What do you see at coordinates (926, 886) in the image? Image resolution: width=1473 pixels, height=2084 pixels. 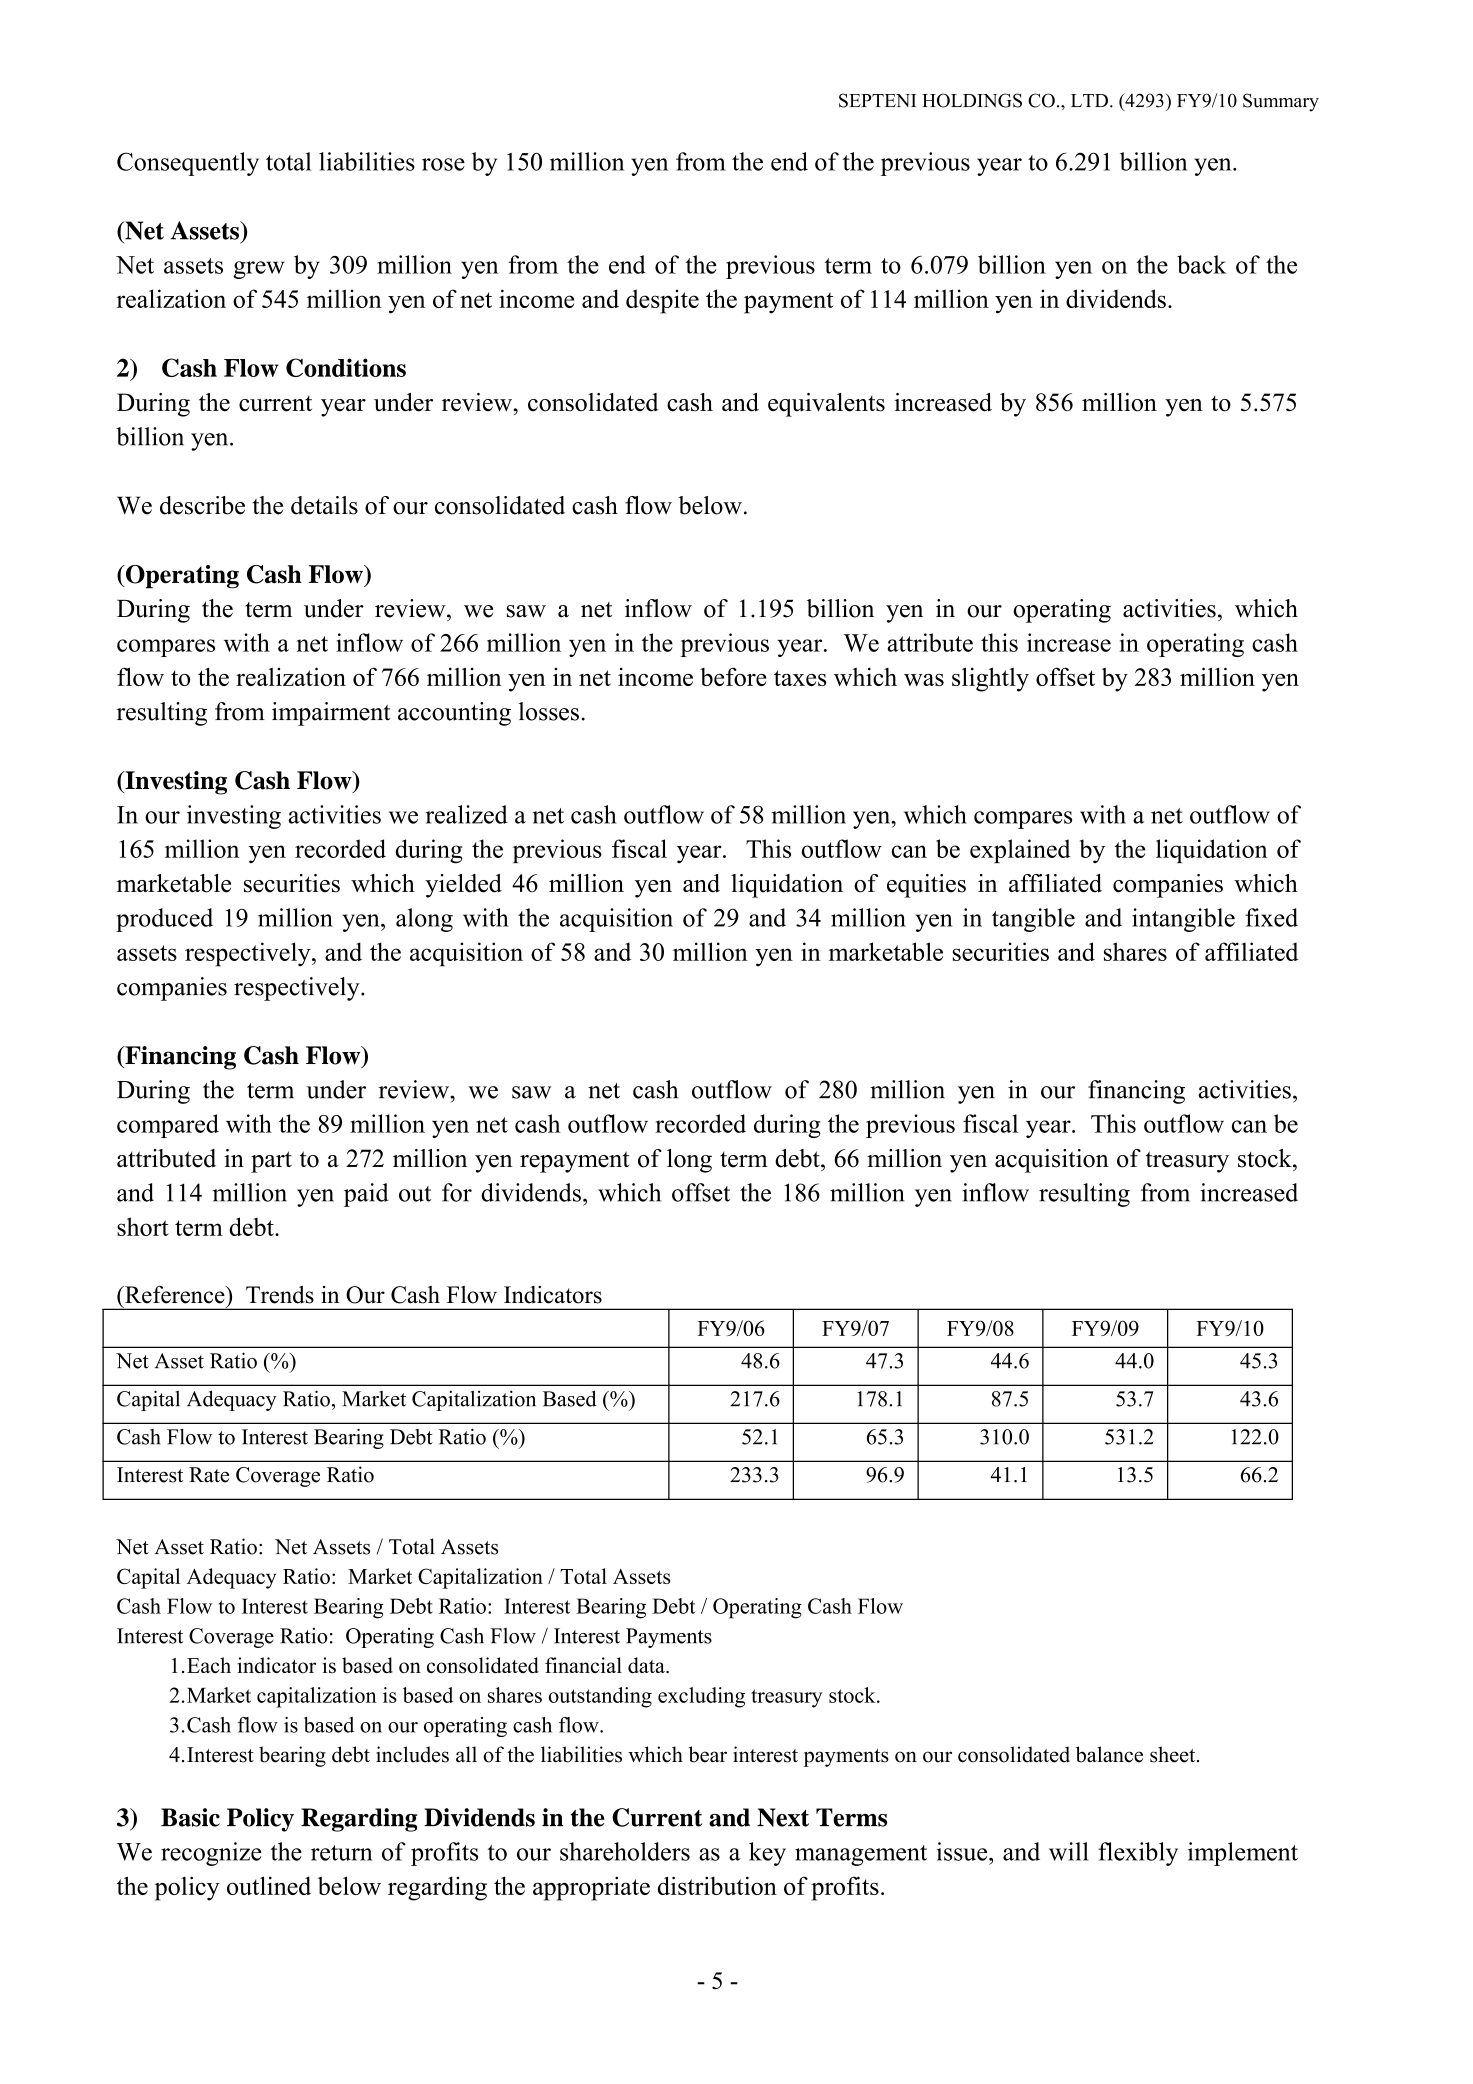 I see `equities` at bounding box center [926, 886].
